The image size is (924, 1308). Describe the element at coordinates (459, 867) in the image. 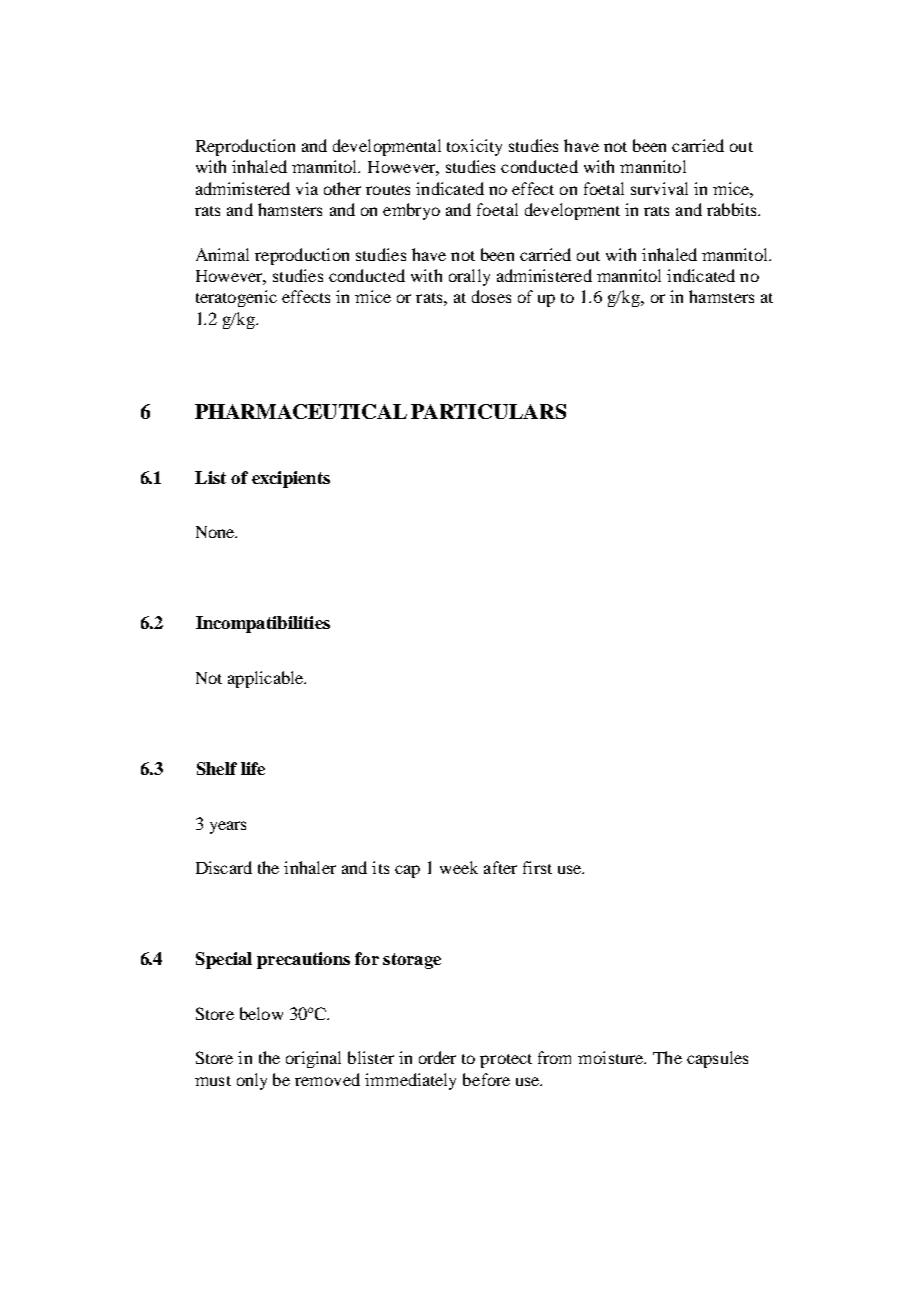

I see `week` at that location.
